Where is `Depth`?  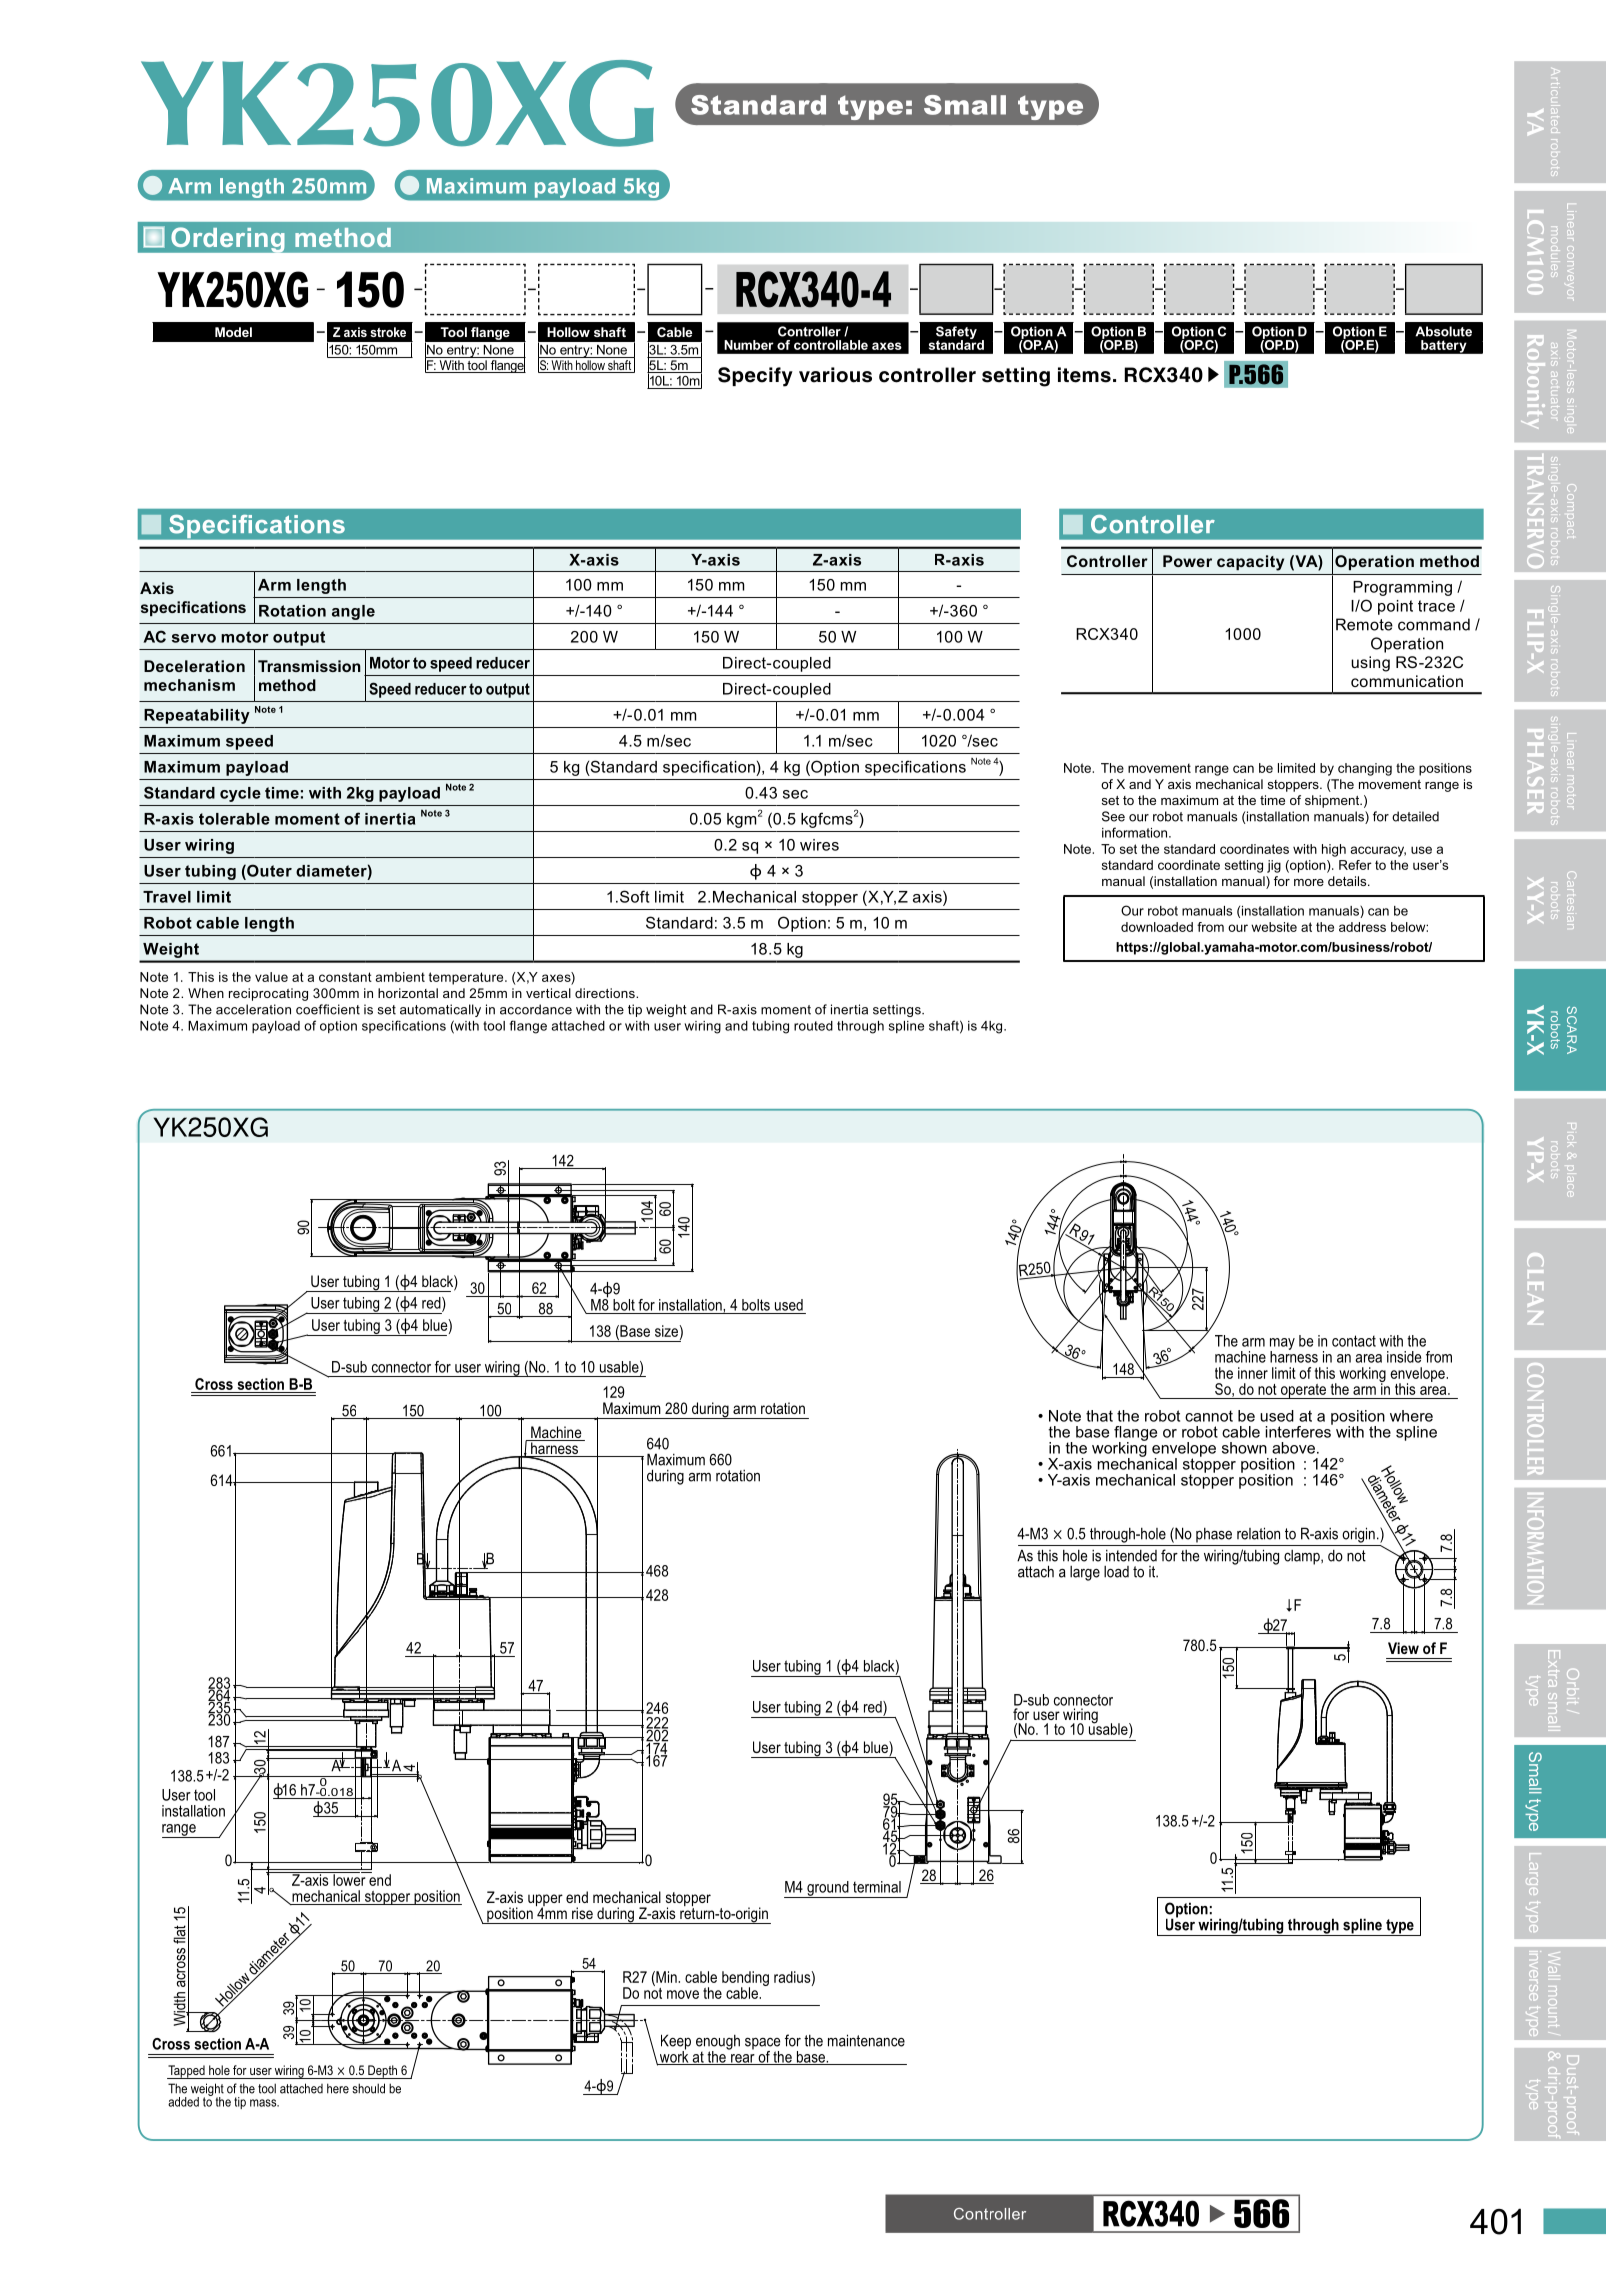 Depth is located at coordinates (383, 2072).
